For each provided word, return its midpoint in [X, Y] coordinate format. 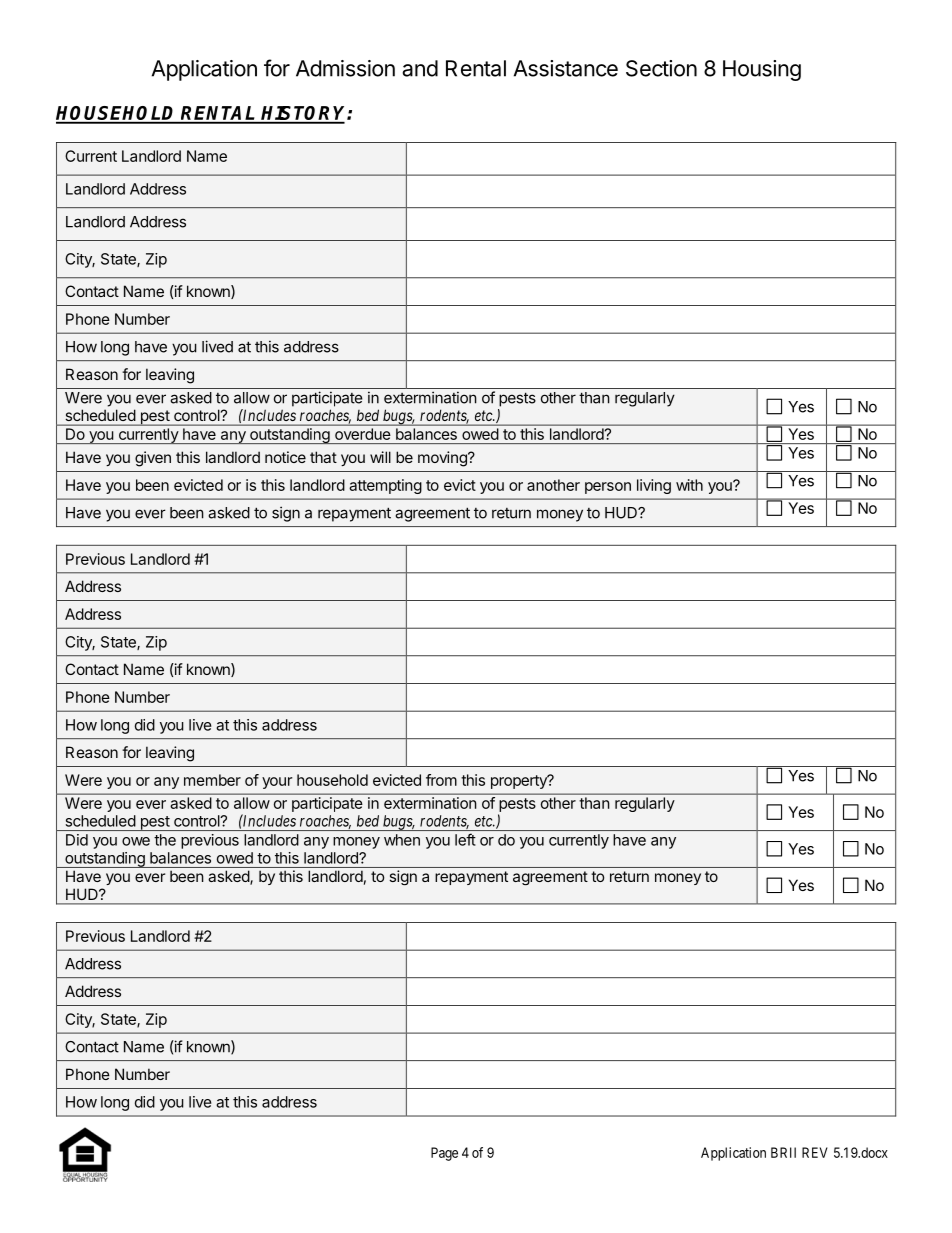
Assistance [566, 68]
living [654, 486]
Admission [345, 68]
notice [285, 457]
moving [443, 459]
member [212, 780]
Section [661, 68]
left [465, 839]
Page [444, 1154]
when [402, 840]
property [520, 782]
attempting [385, 486]
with [689, 485]
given [153, 459]
